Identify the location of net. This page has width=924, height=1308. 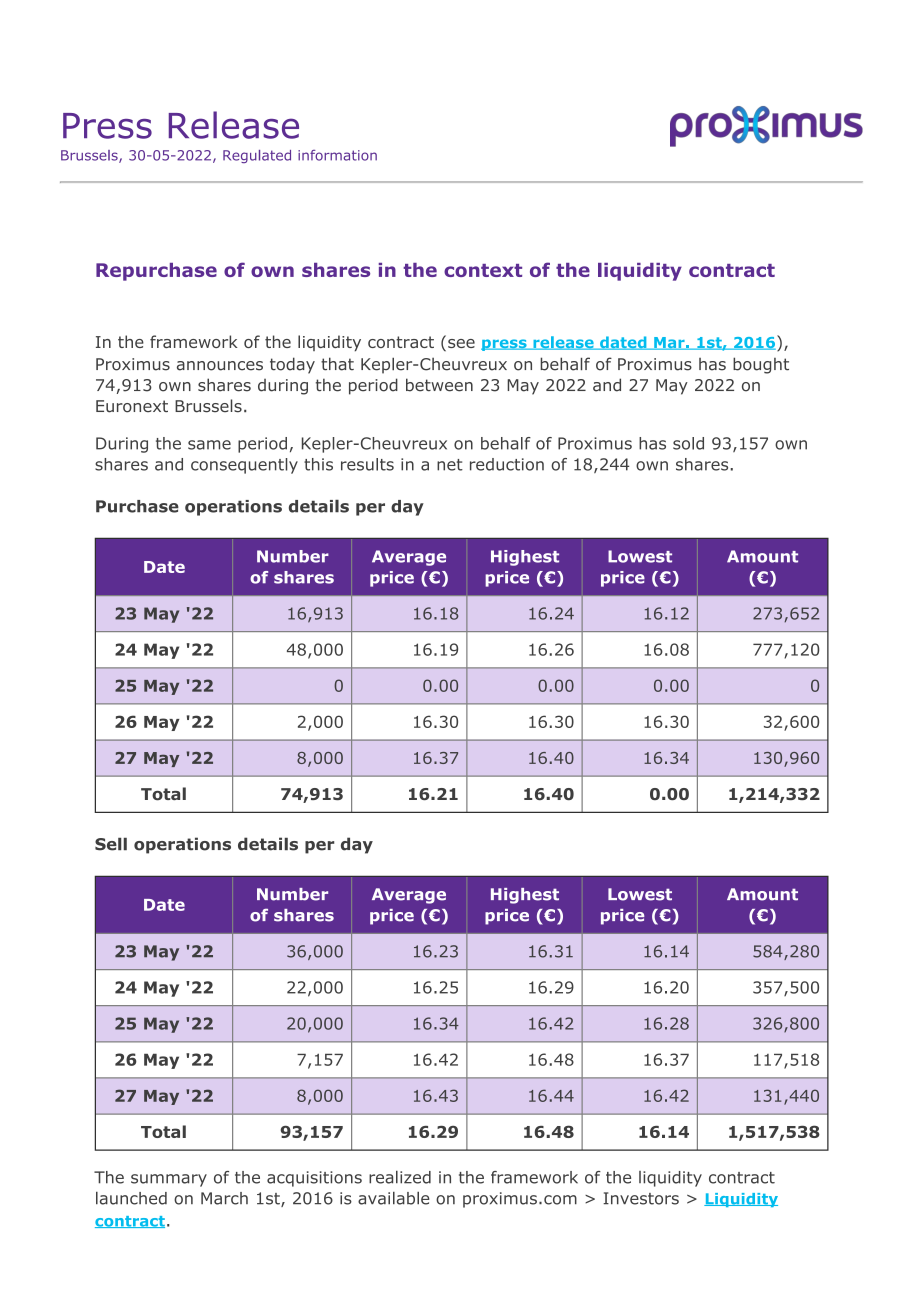
(450, 465).
